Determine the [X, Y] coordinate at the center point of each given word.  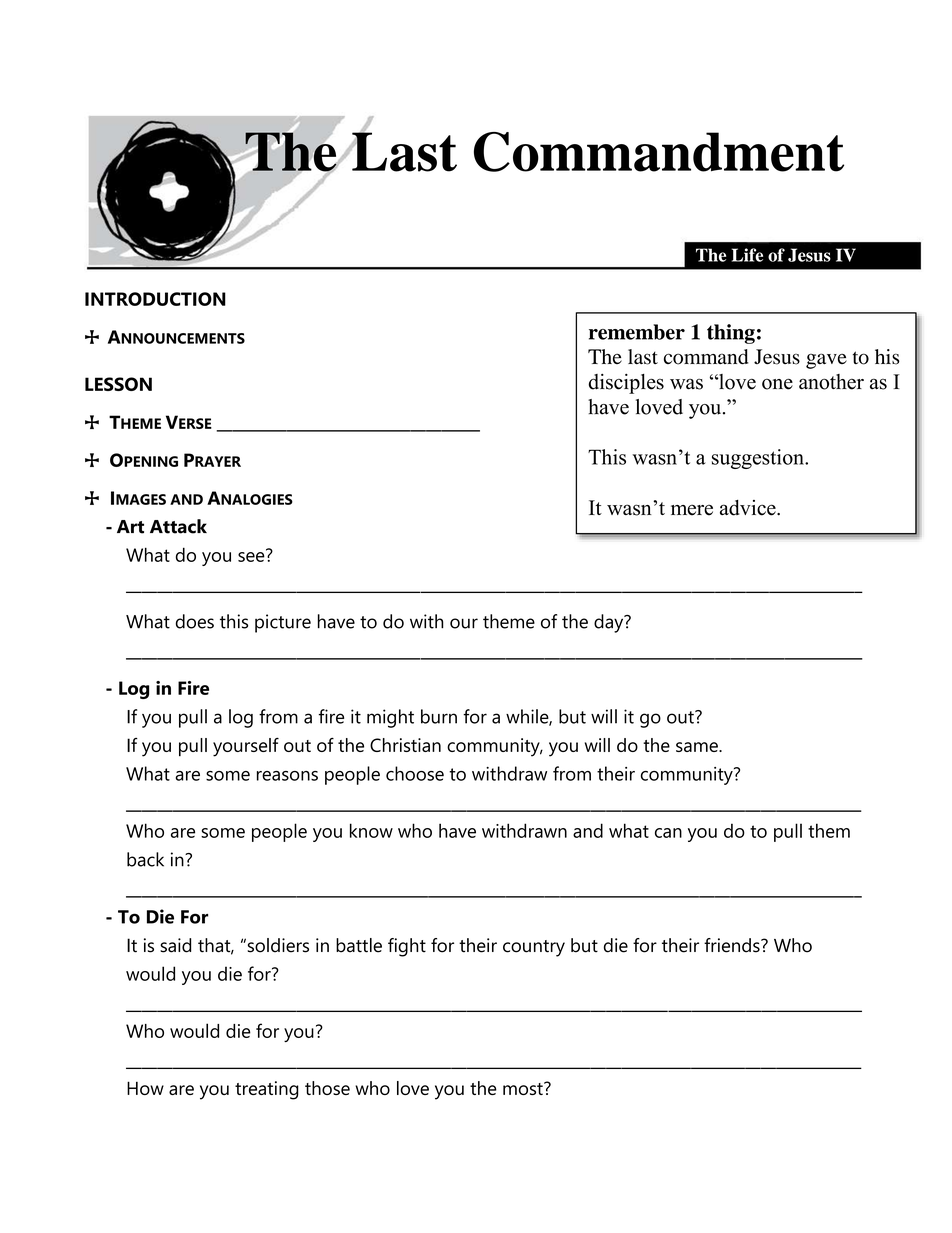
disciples [626, 384]
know [371, 830]
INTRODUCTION [155, 299]
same [698, 747]
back [145, 859]
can [668, 833]
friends [733, 945]
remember [637, 332]
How [145, 1088]
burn [439, 716]
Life [747, 255]
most [524, 1088]
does [195, 621]
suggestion [759, 459]
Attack [178, 526]
